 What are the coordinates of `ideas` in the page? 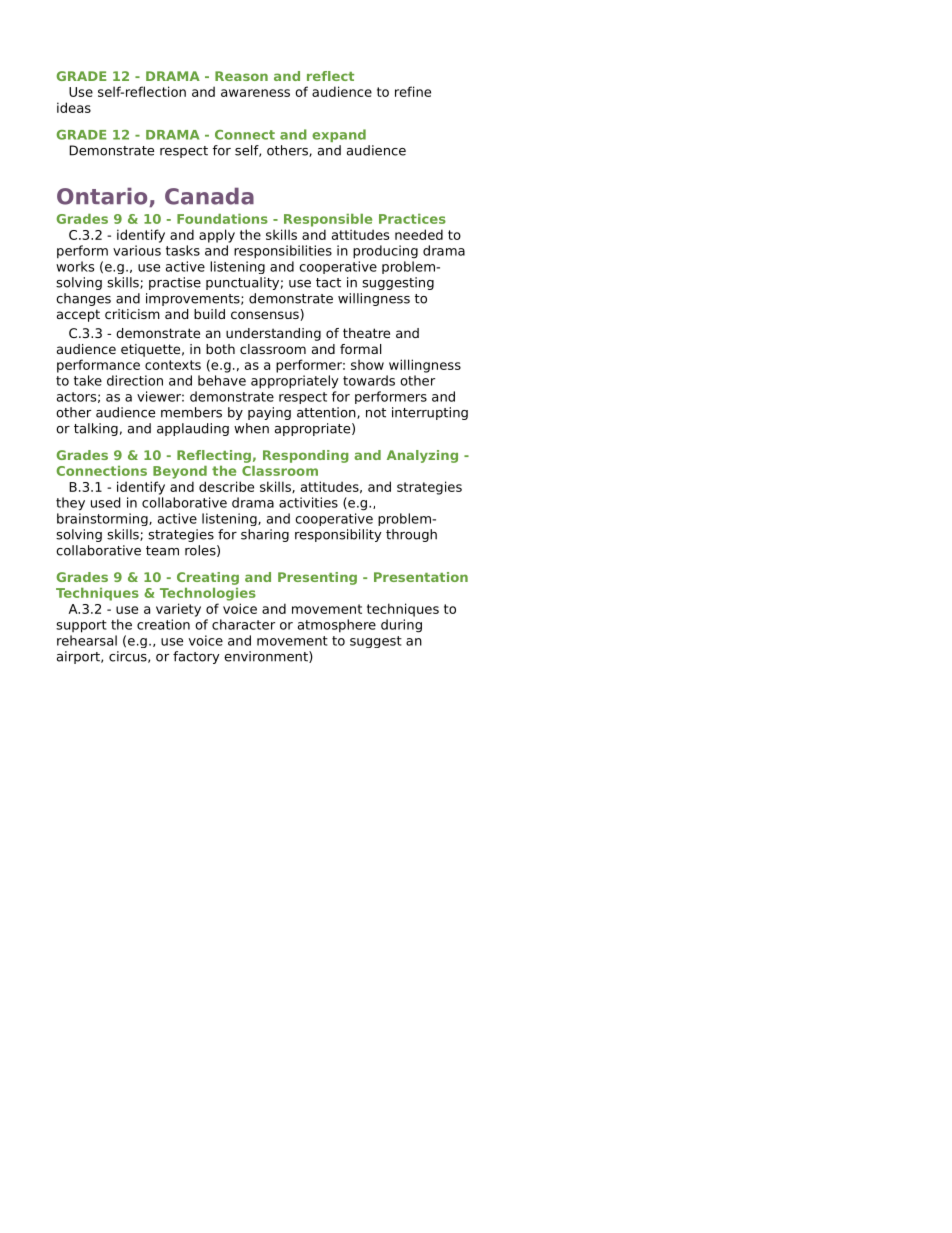 It's located at (74, 107).
